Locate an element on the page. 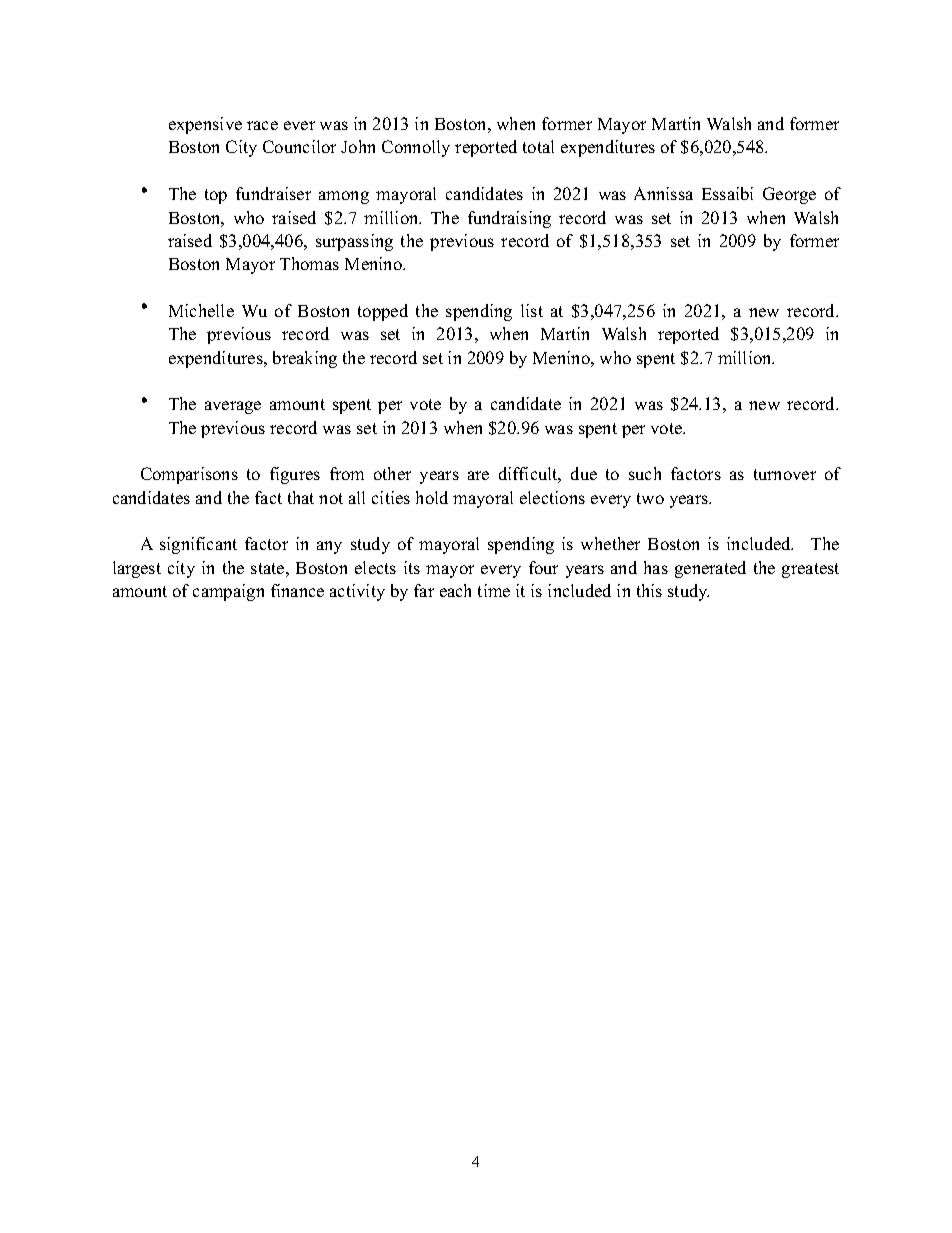  George is located at coordinates (789, 195).
